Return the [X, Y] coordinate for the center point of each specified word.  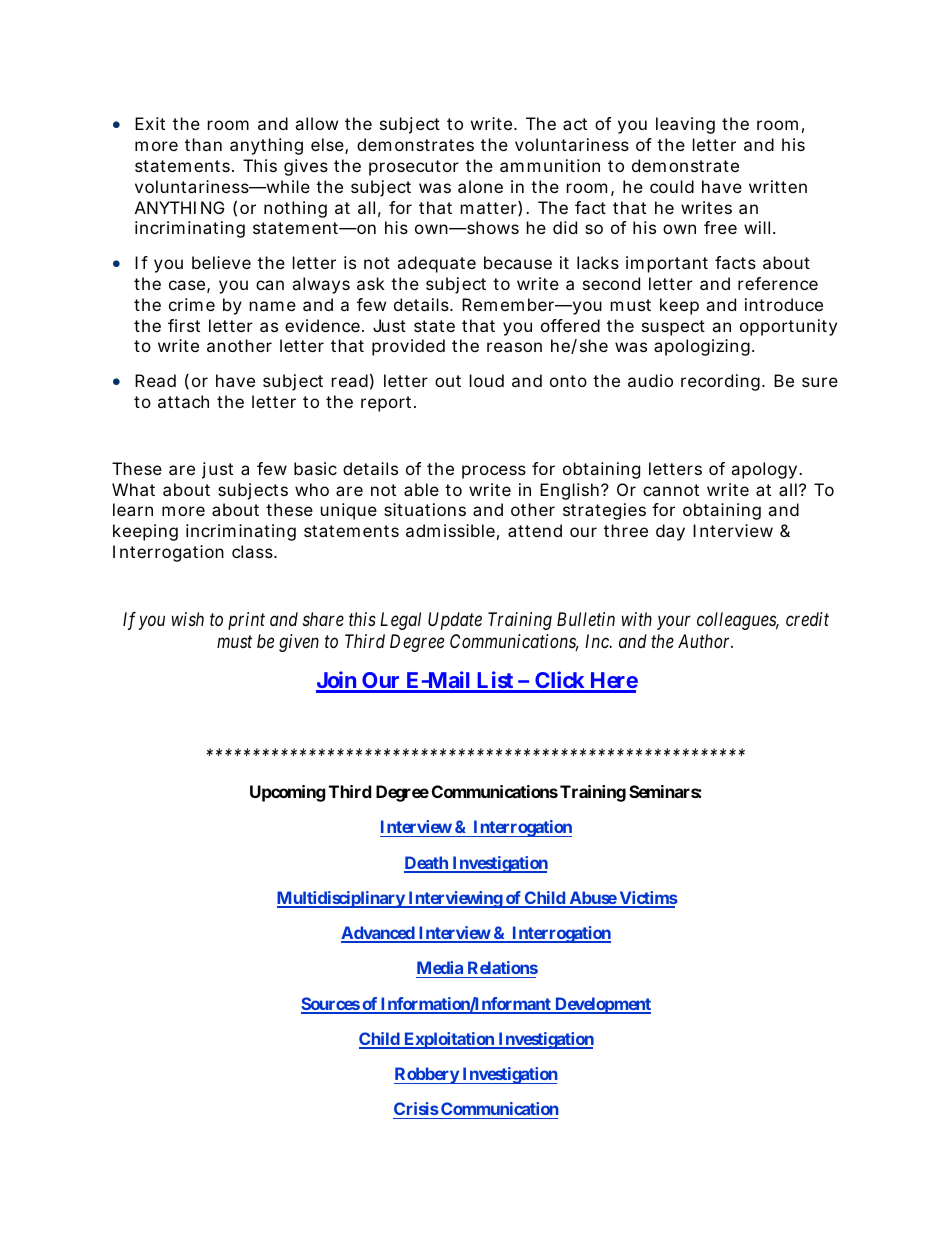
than [203, 144]
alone [480, 186]
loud [487, 380]
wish [188, 619]
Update [455, 621]
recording [720, 382]
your [674, 623]
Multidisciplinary [341, 899]
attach [183, 401]
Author [705, 641]
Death [427, 864]
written [778, 186]
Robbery [427, 1075]
